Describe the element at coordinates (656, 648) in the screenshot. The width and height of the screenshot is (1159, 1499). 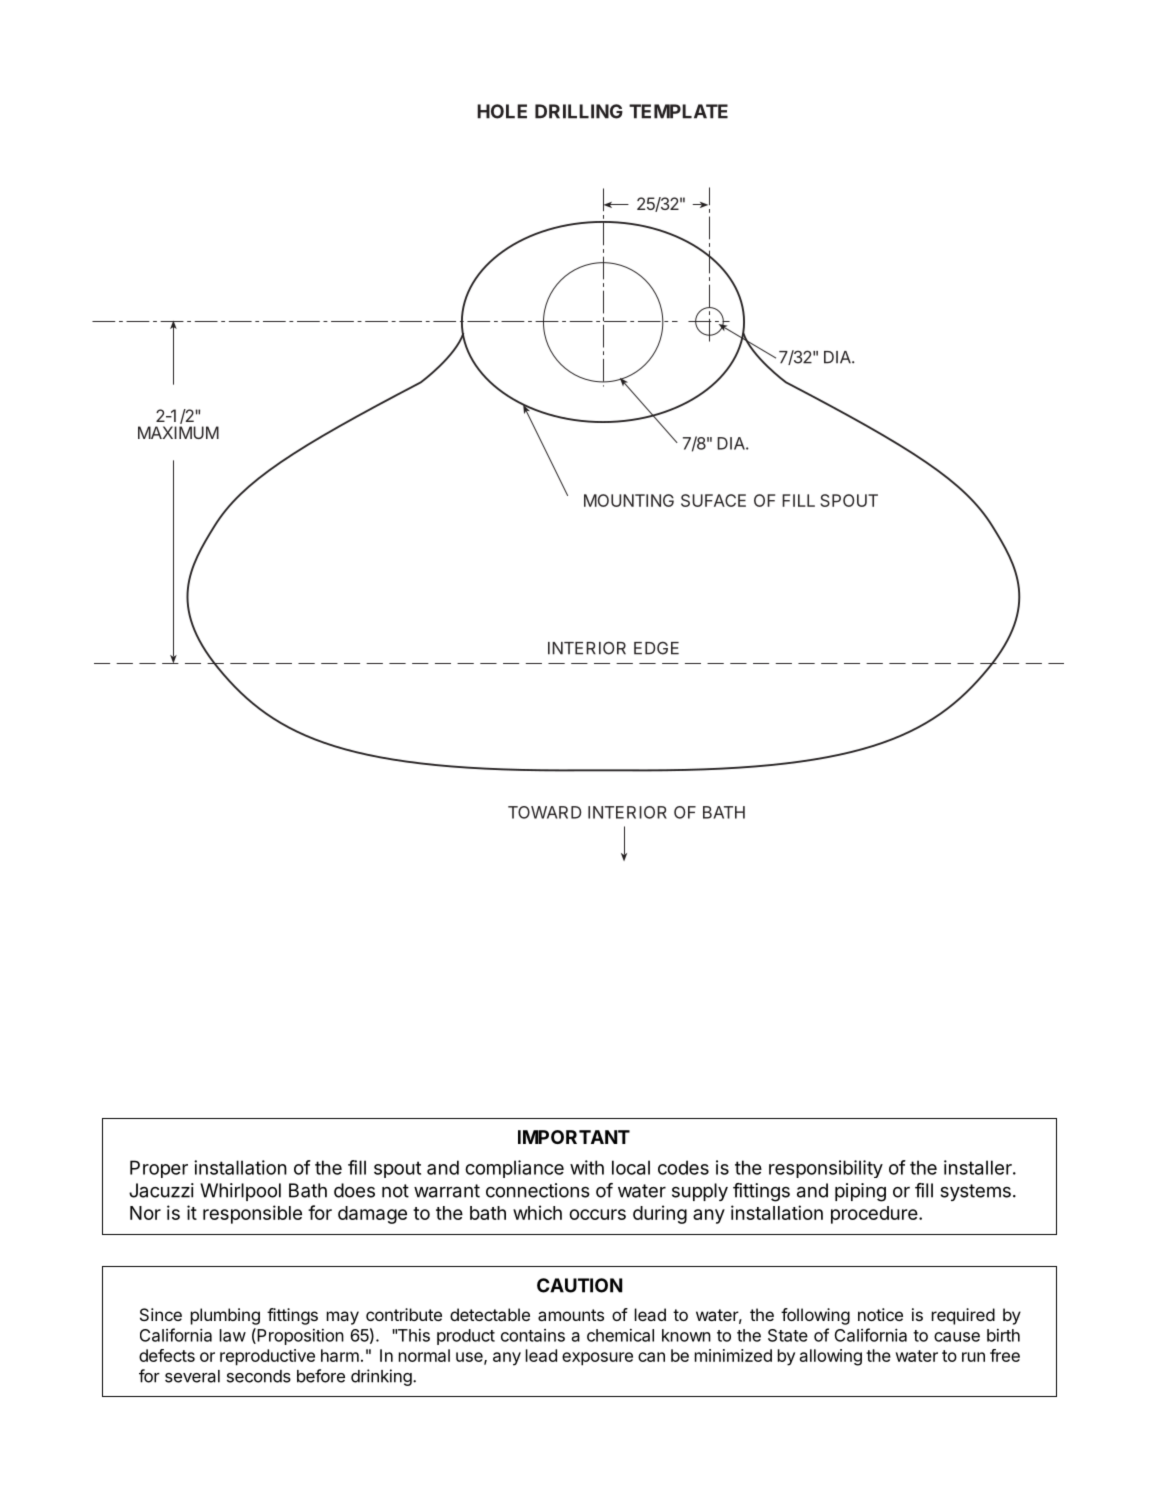
I see `EDGE` at that location.
